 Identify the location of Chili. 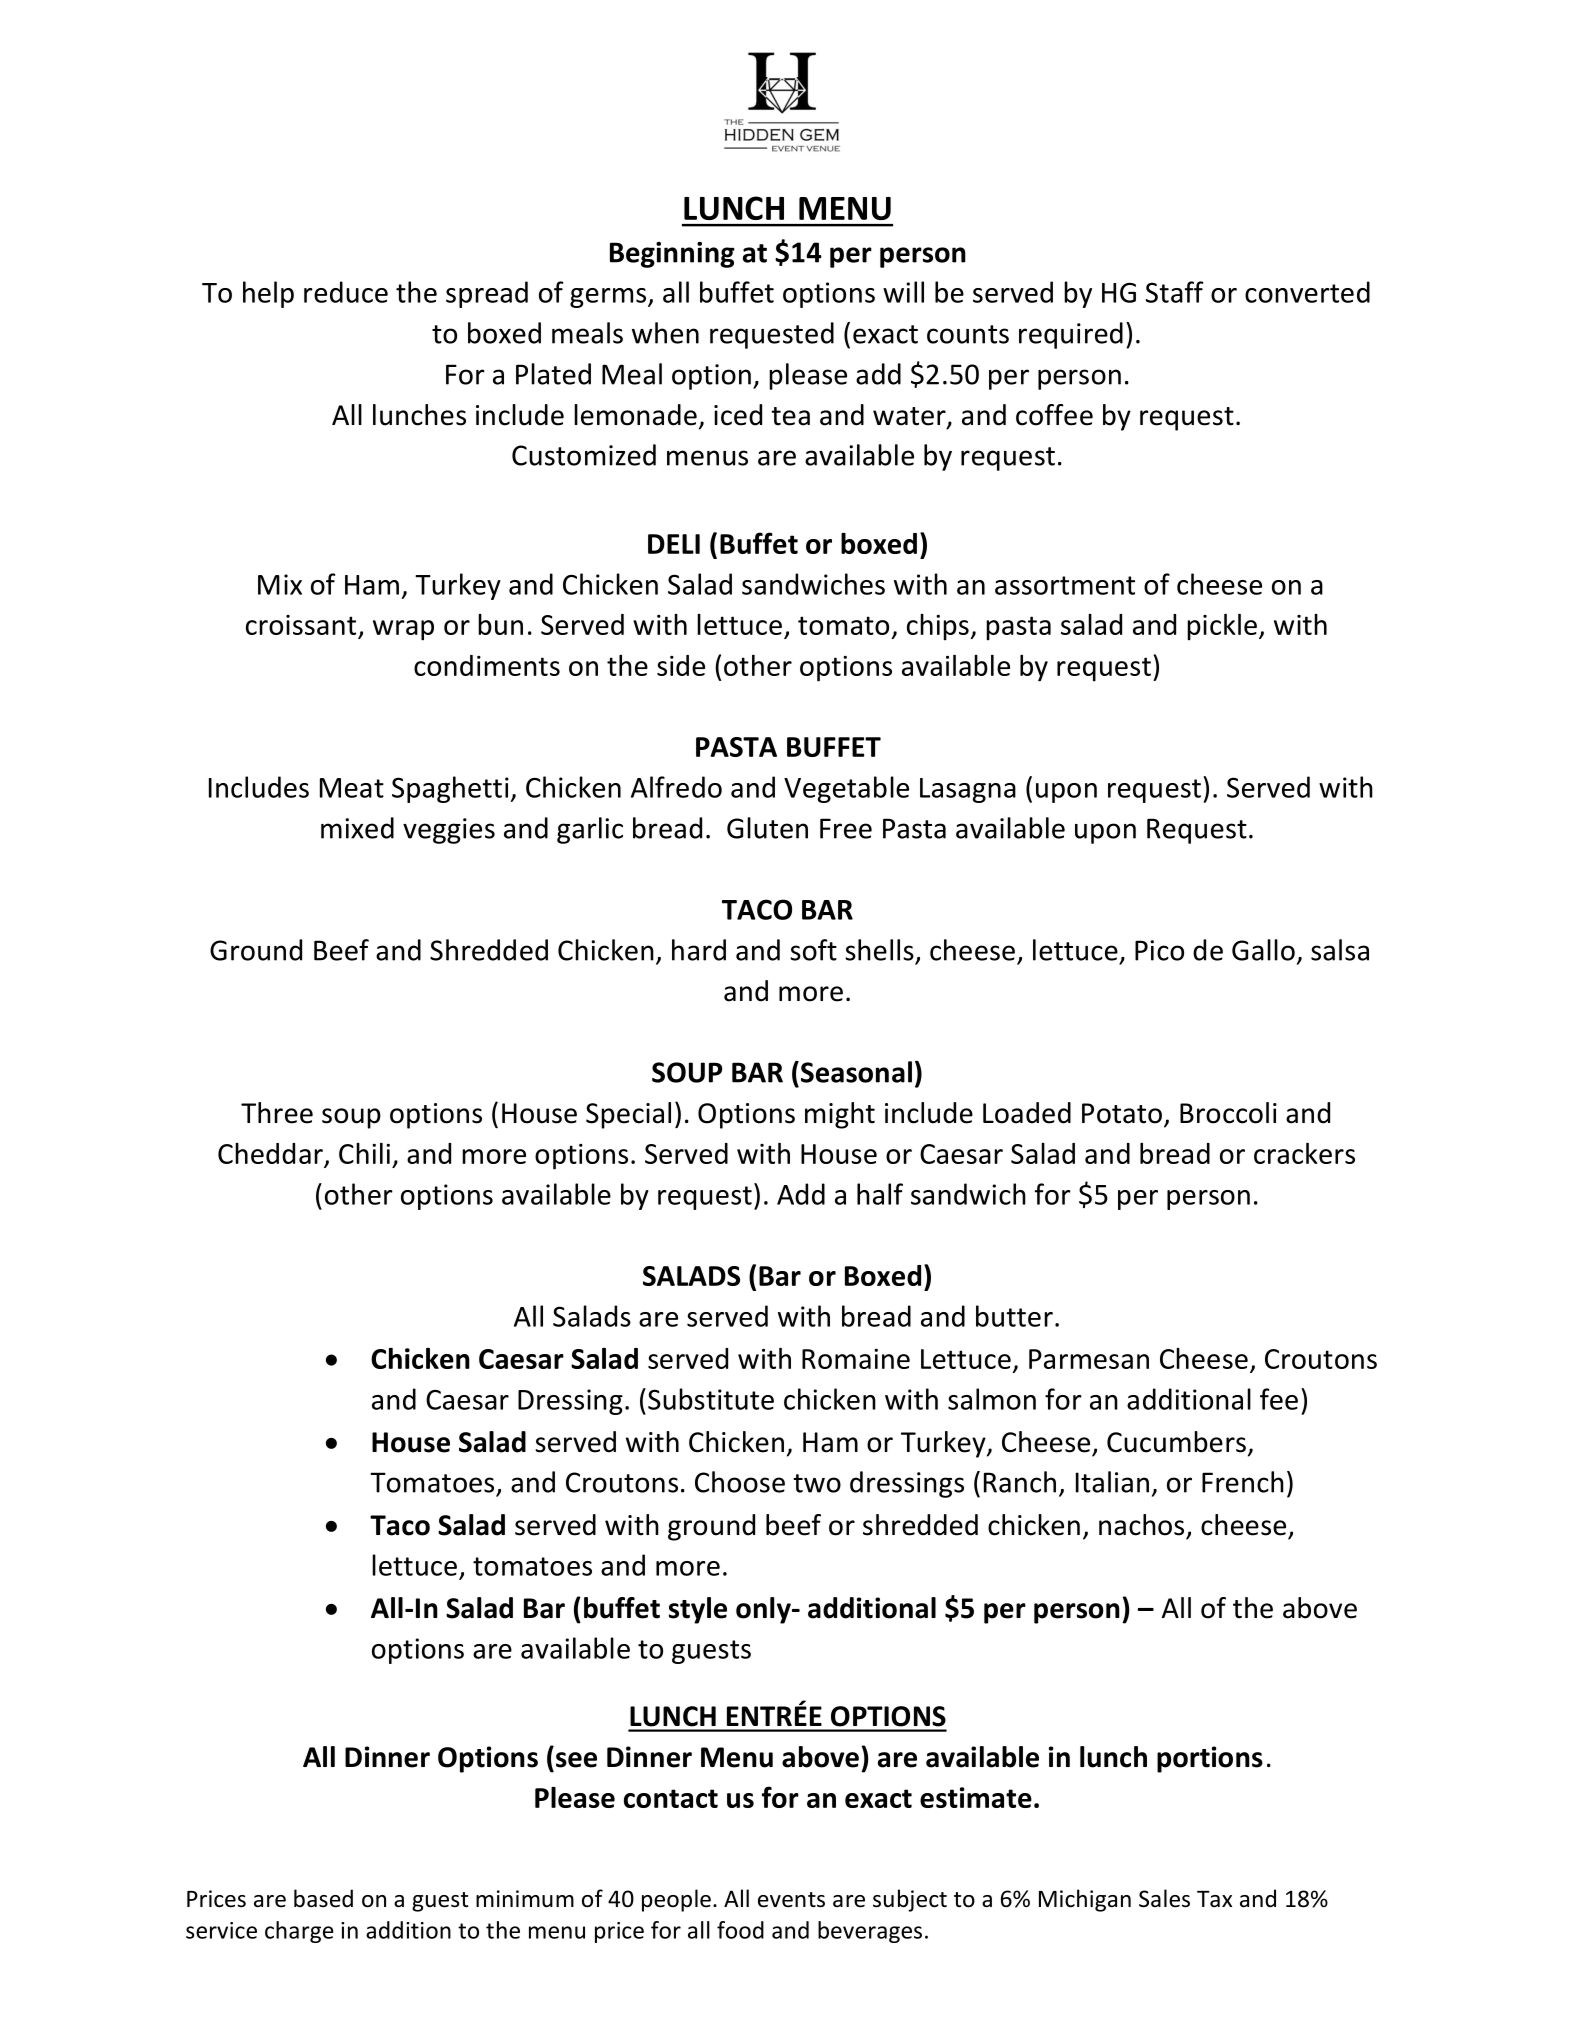
(364, 1153).
